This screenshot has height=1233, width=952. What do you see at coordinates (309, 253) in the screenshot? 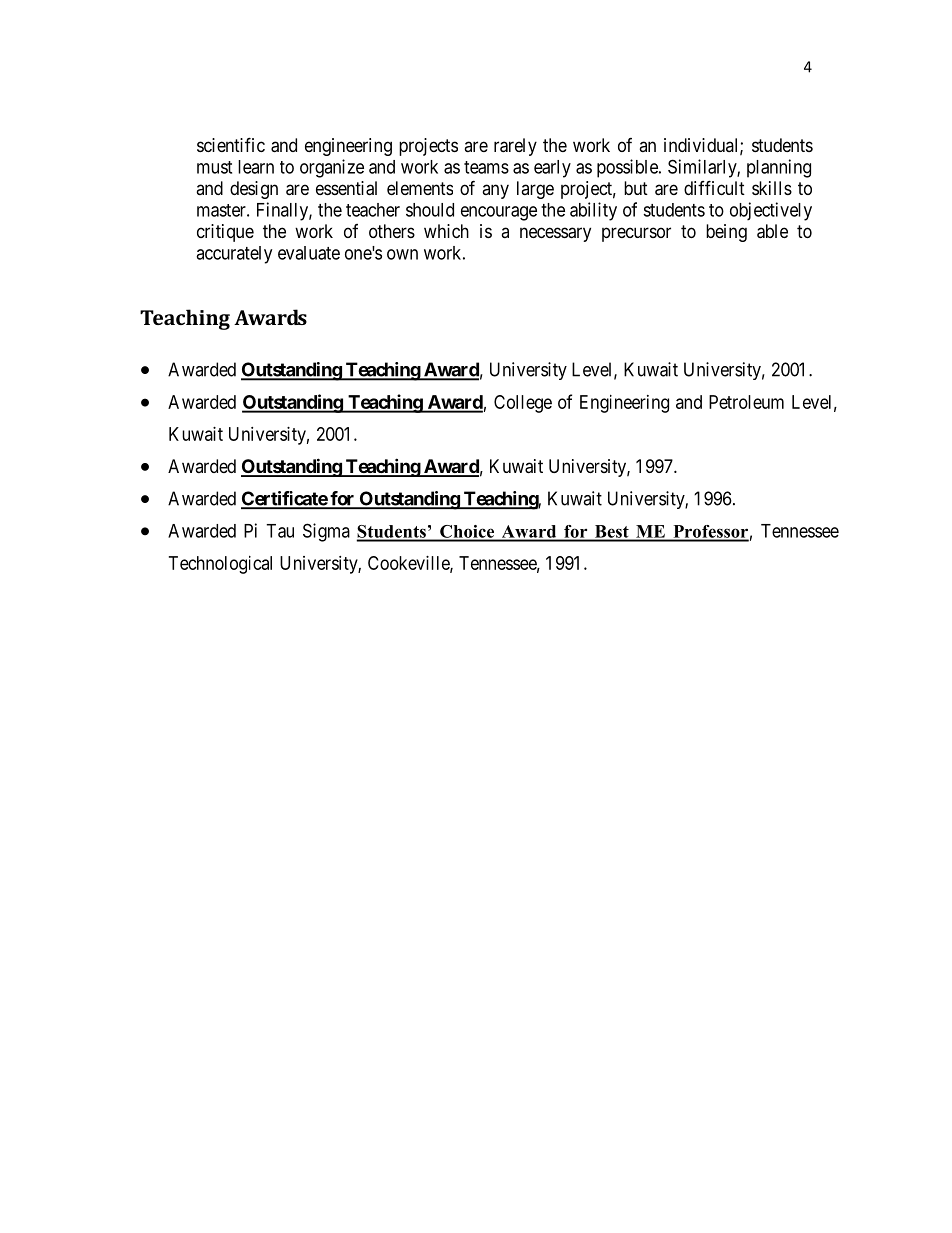
I see `evaluate` at bounding box center [309, 253].
